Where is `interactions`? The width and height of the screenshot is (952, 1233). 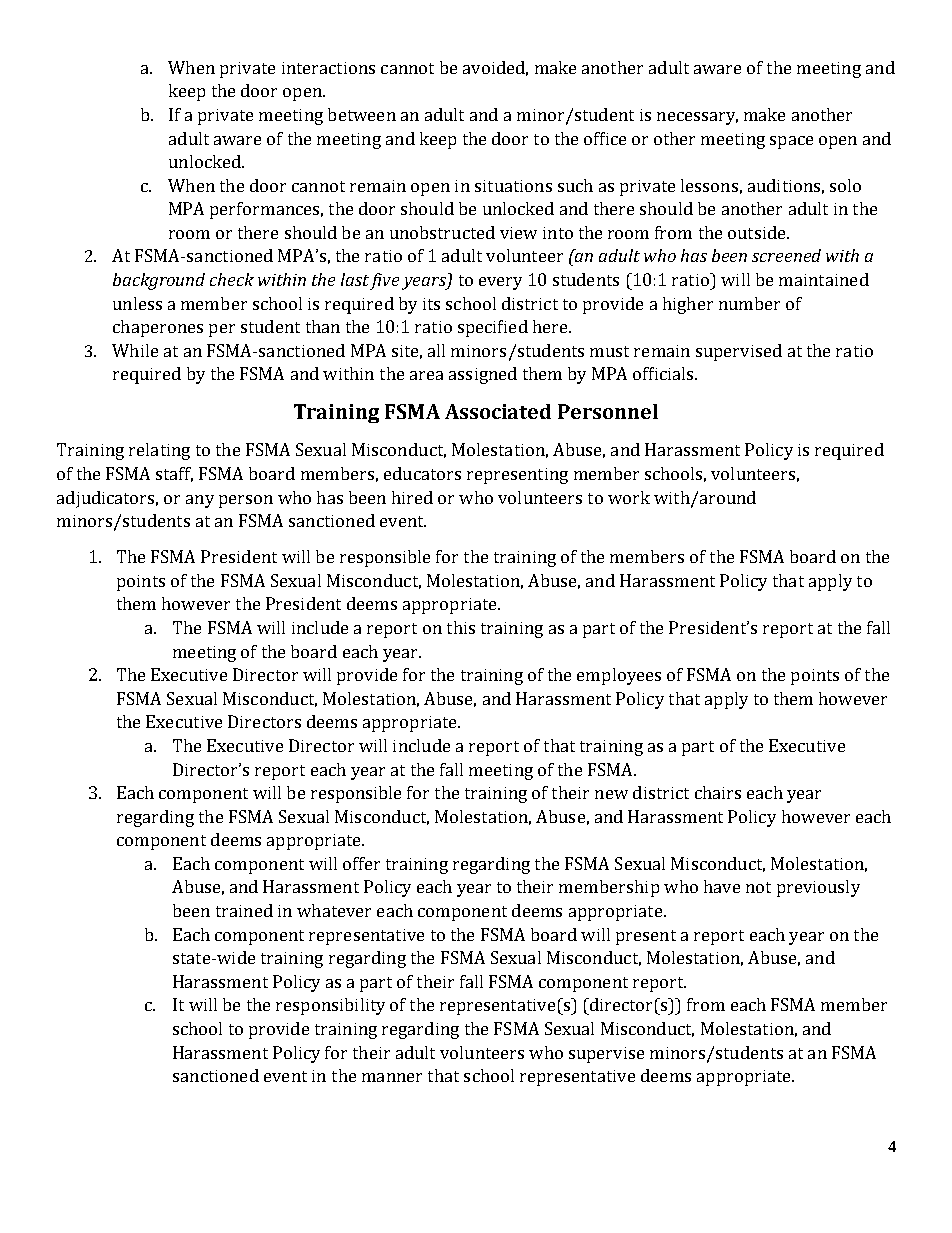
interactions is located at coordinates (328, 68).
